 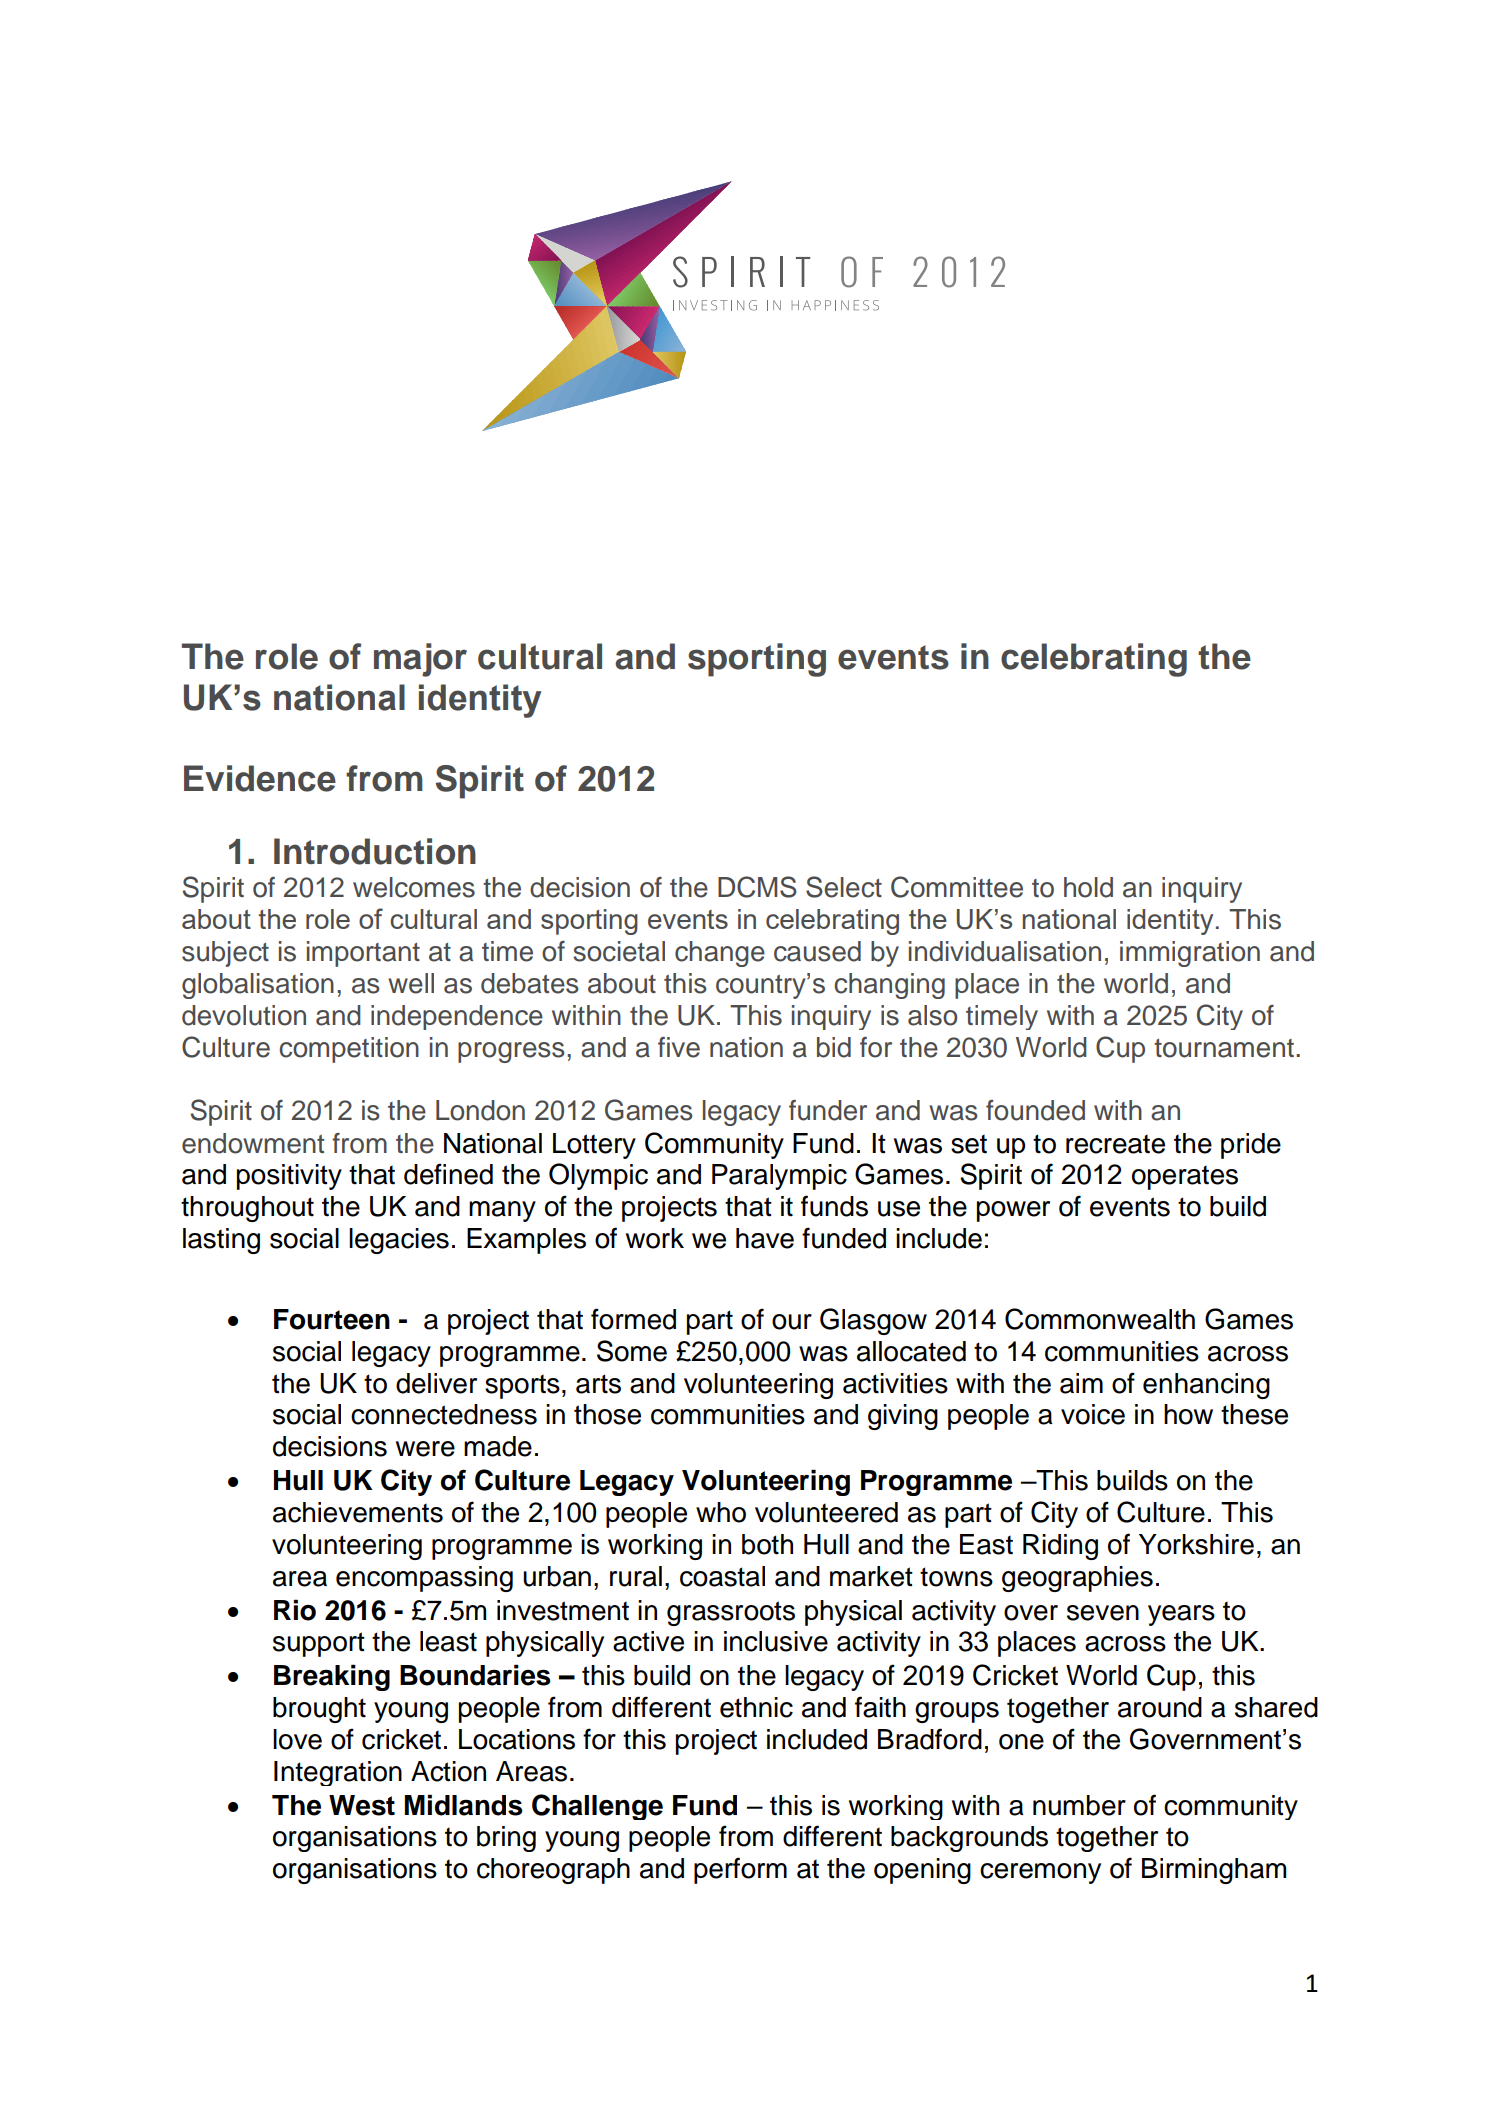 I want to click on Birmingham, so click(x=1214, y=1871).
